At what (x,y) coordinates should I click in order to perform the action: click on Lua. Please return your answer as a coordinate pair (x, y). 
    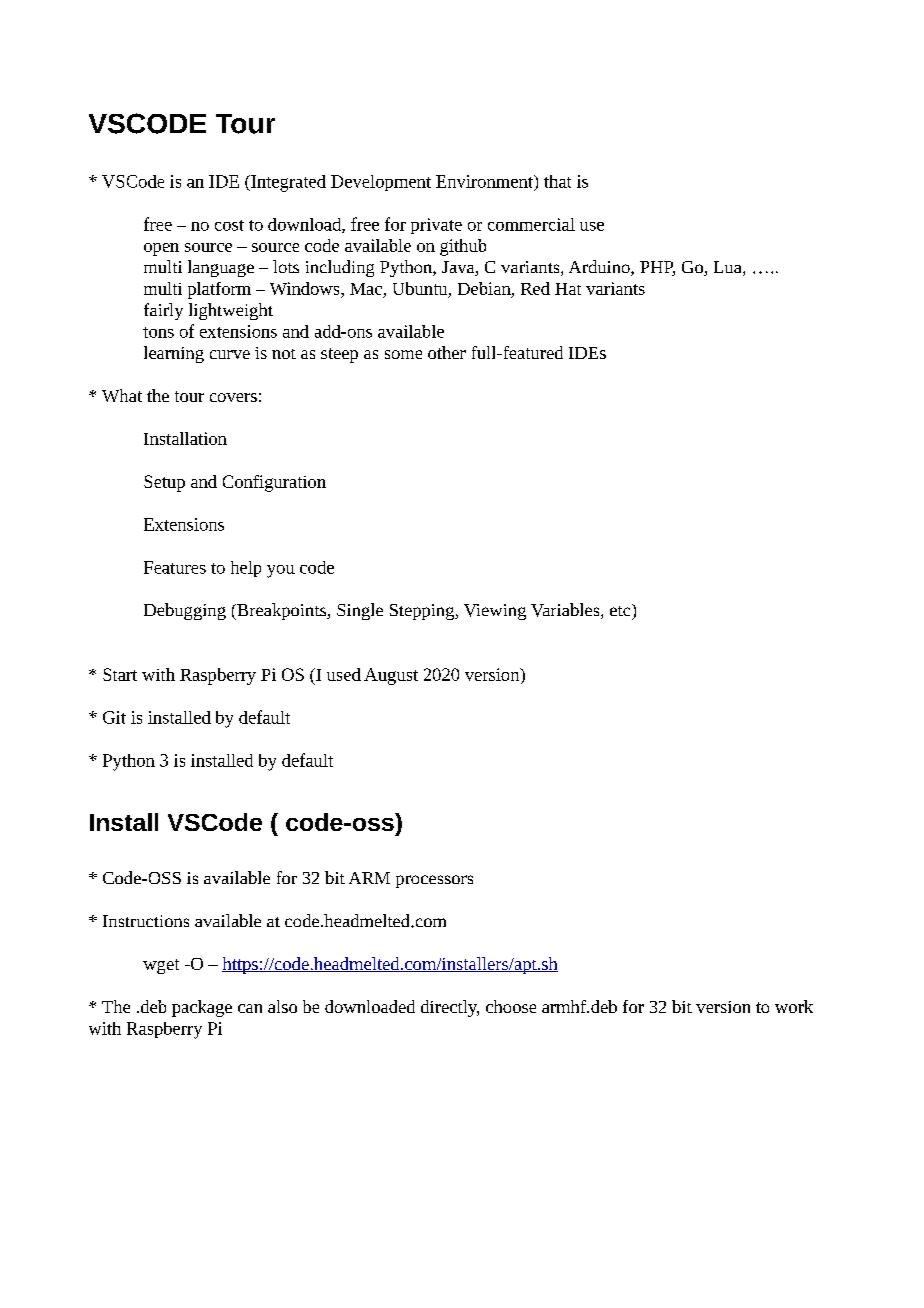
    Looking at the image, I should click on (729, 268).
